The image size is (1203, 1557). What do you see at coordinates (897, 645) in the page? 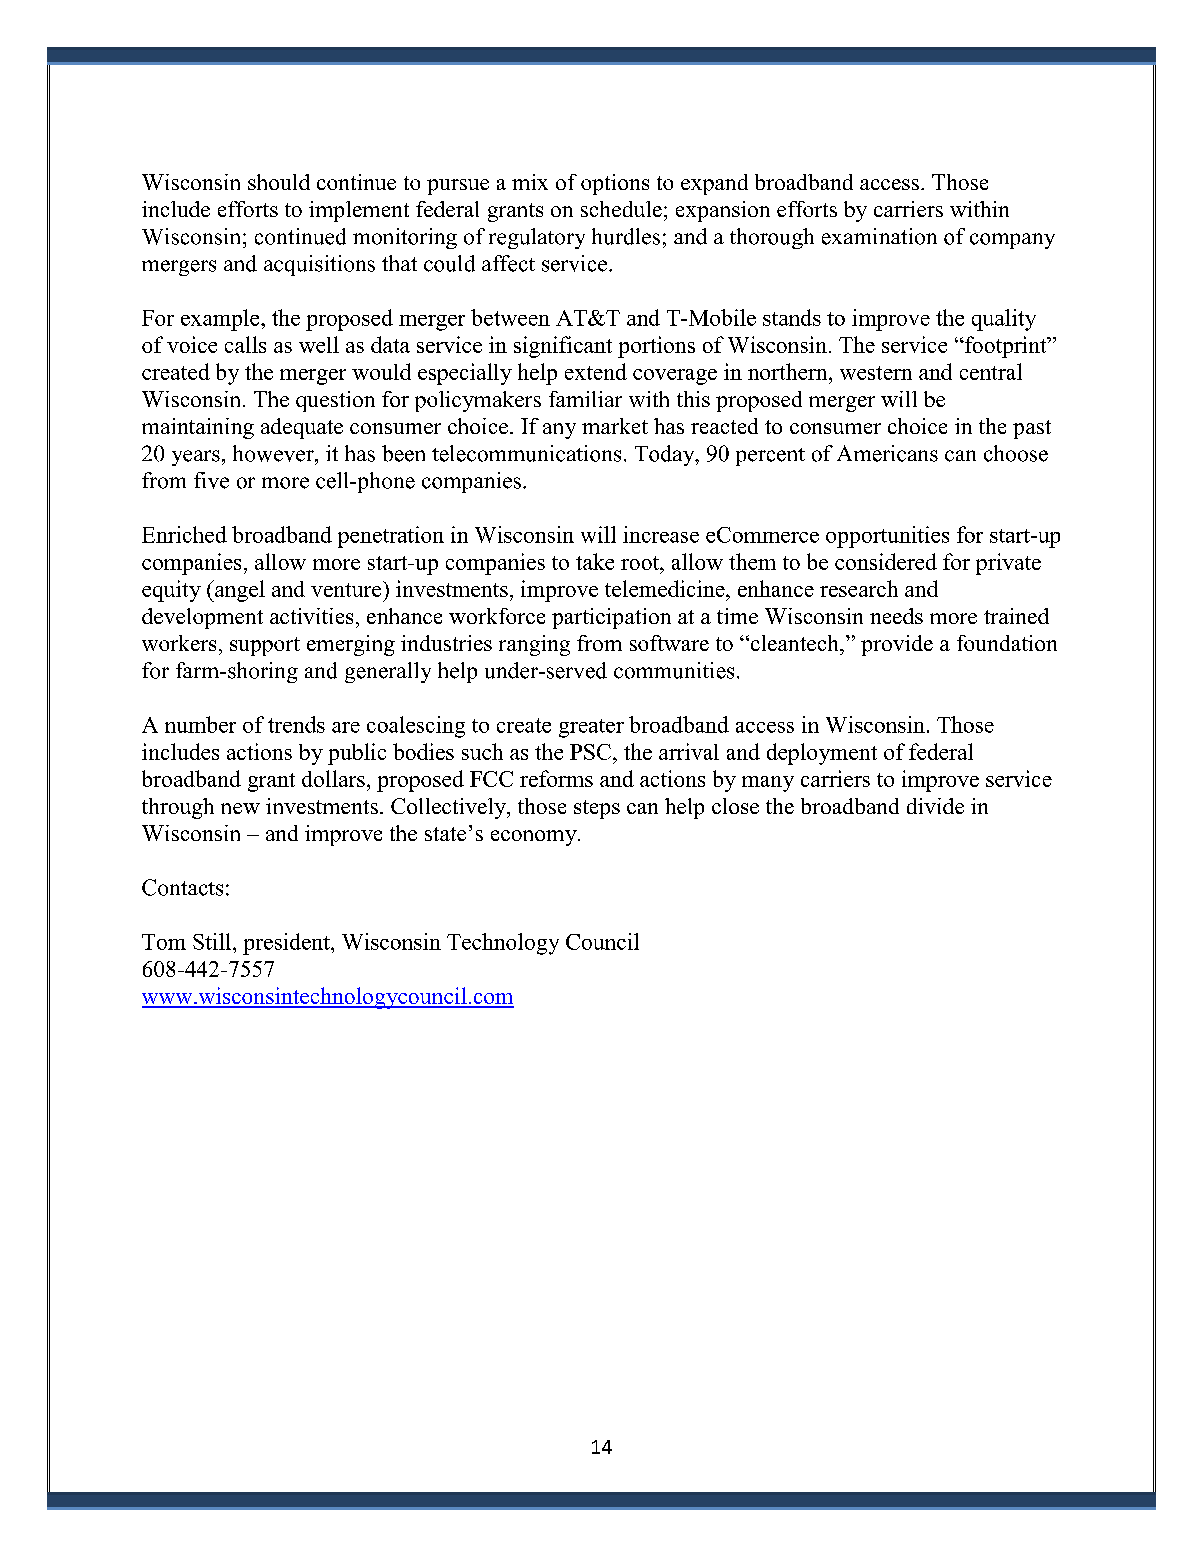
I see `provide` at bounding box center [897, 645].
